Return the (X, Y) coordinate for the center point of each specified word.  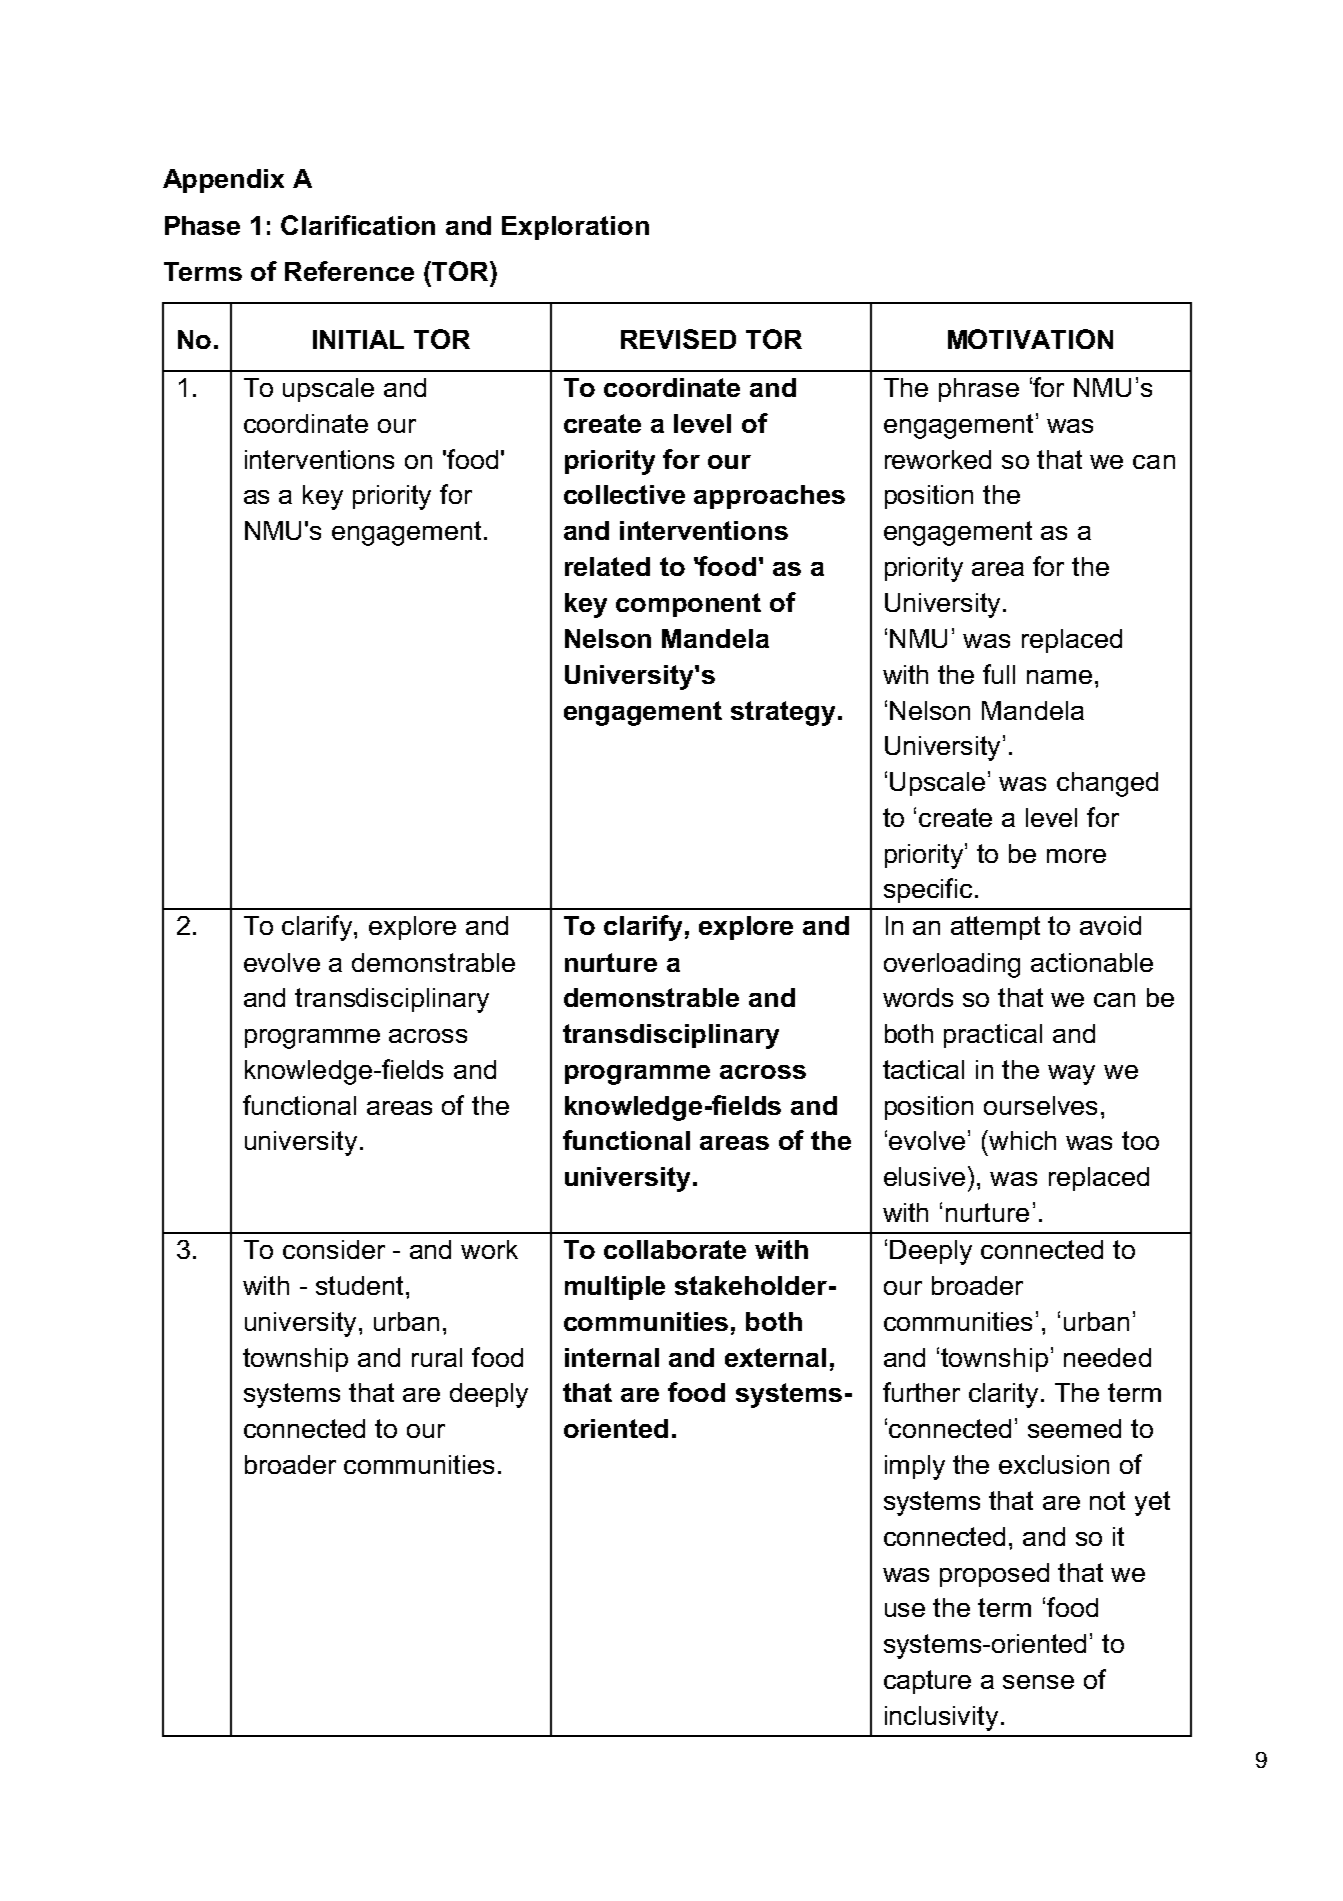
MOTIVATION (1030, 339)
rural (437, 1357)
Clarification (358, 225)
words (918, 997)
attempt (995, 928)
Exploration (575, 228)
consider (334, 1249)
